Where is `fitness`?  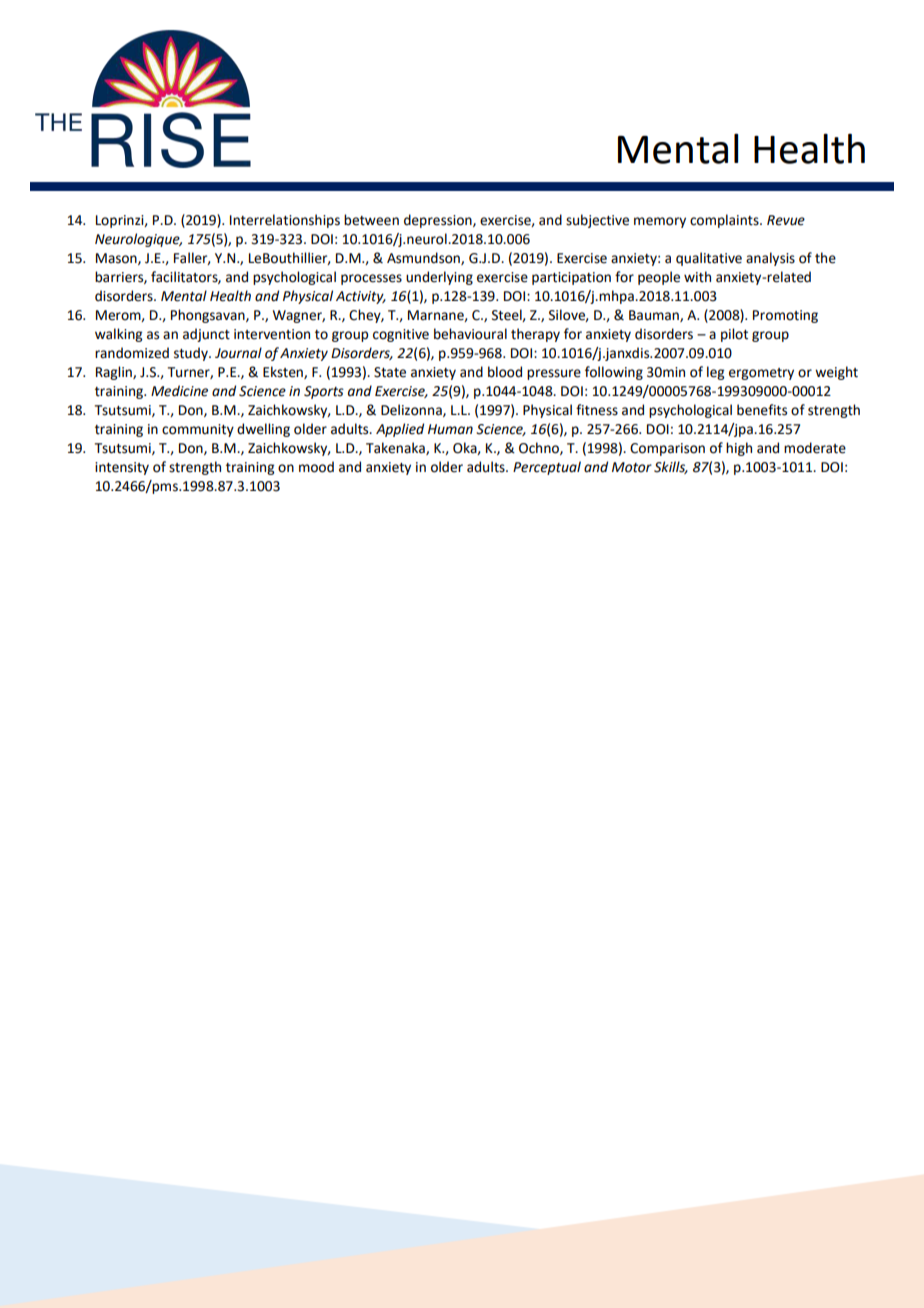
fitness is located at coordinates (597, 410).
